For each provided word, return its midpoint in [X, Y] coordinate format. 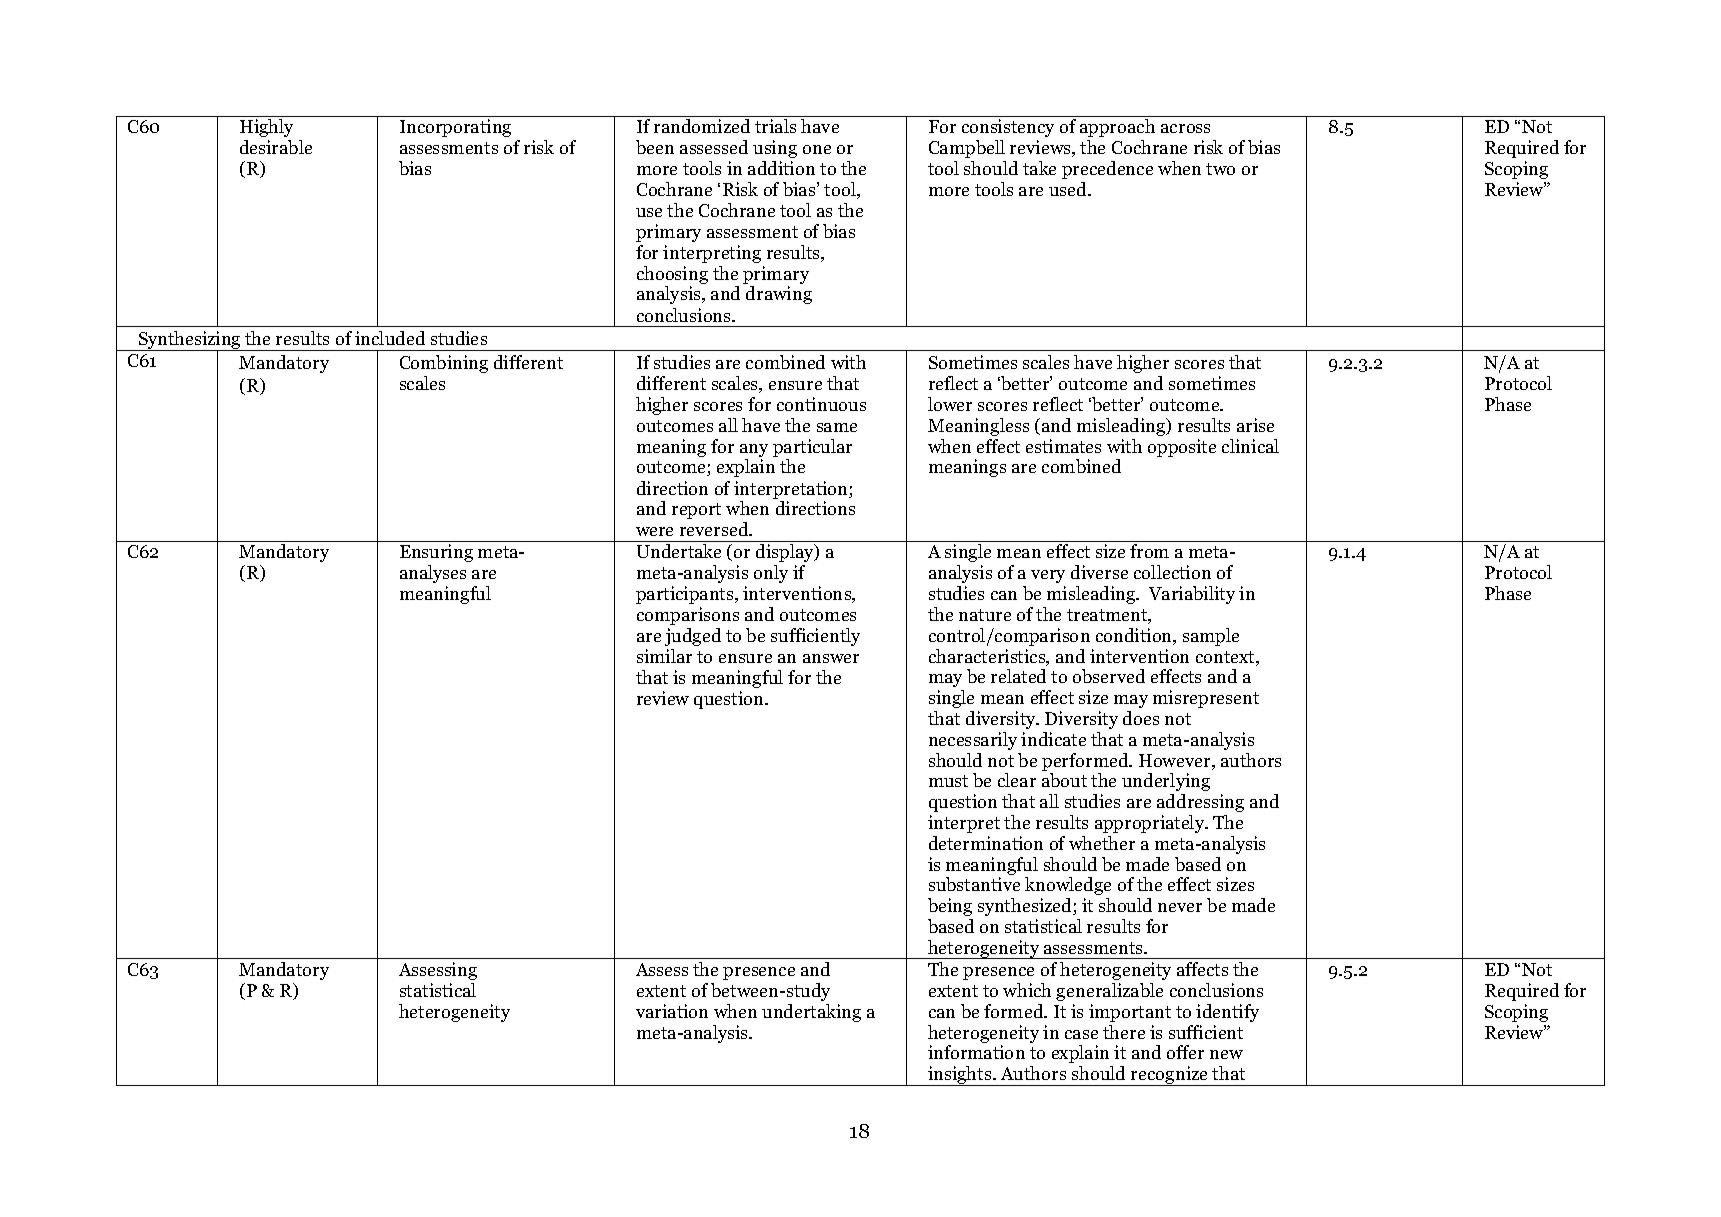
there [1124, 1032]
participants [686, 595]
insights [960, 1076]
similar [664, 656]
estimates [1063, 446]
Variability [1192, 595]
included [390, 338]
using [775, 149]
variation [672, 1011]
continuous [821, 404]
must [948, 781]
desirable [276, 147]
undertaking [811, 1013]
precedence [1107, 170]
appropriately [1151, 824]
